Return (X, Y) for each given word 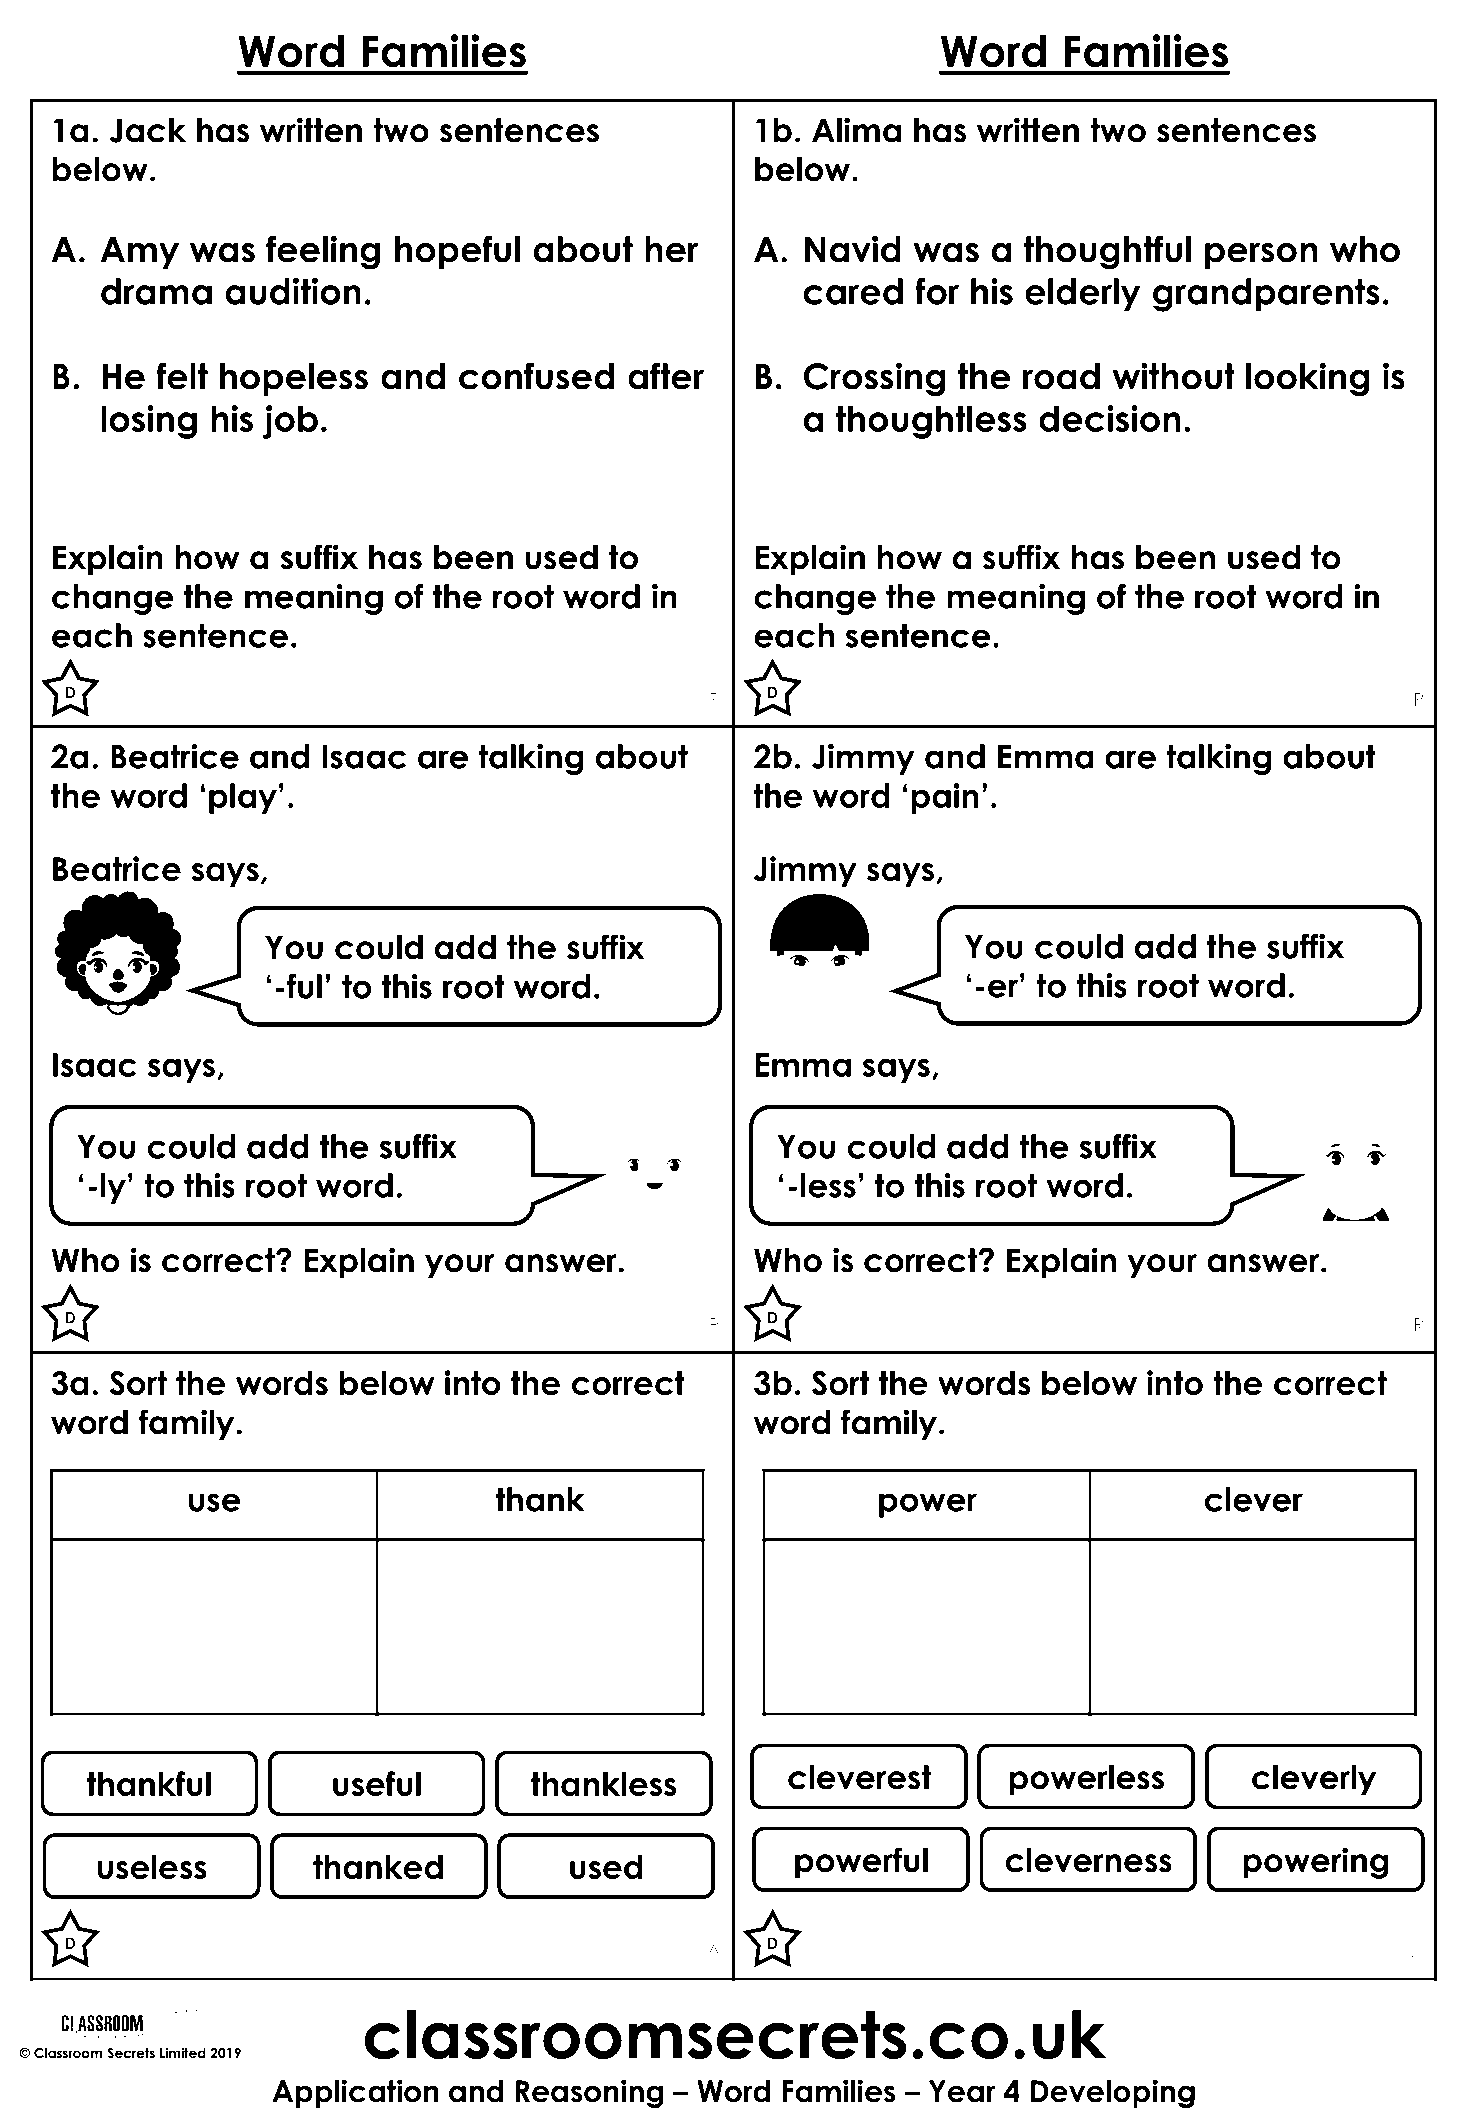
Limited (183, 2052)
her (671, 249)
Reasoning (589, 2094)
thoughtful (1107, 252)
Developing (1113, 2094)
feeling (323, 252)
